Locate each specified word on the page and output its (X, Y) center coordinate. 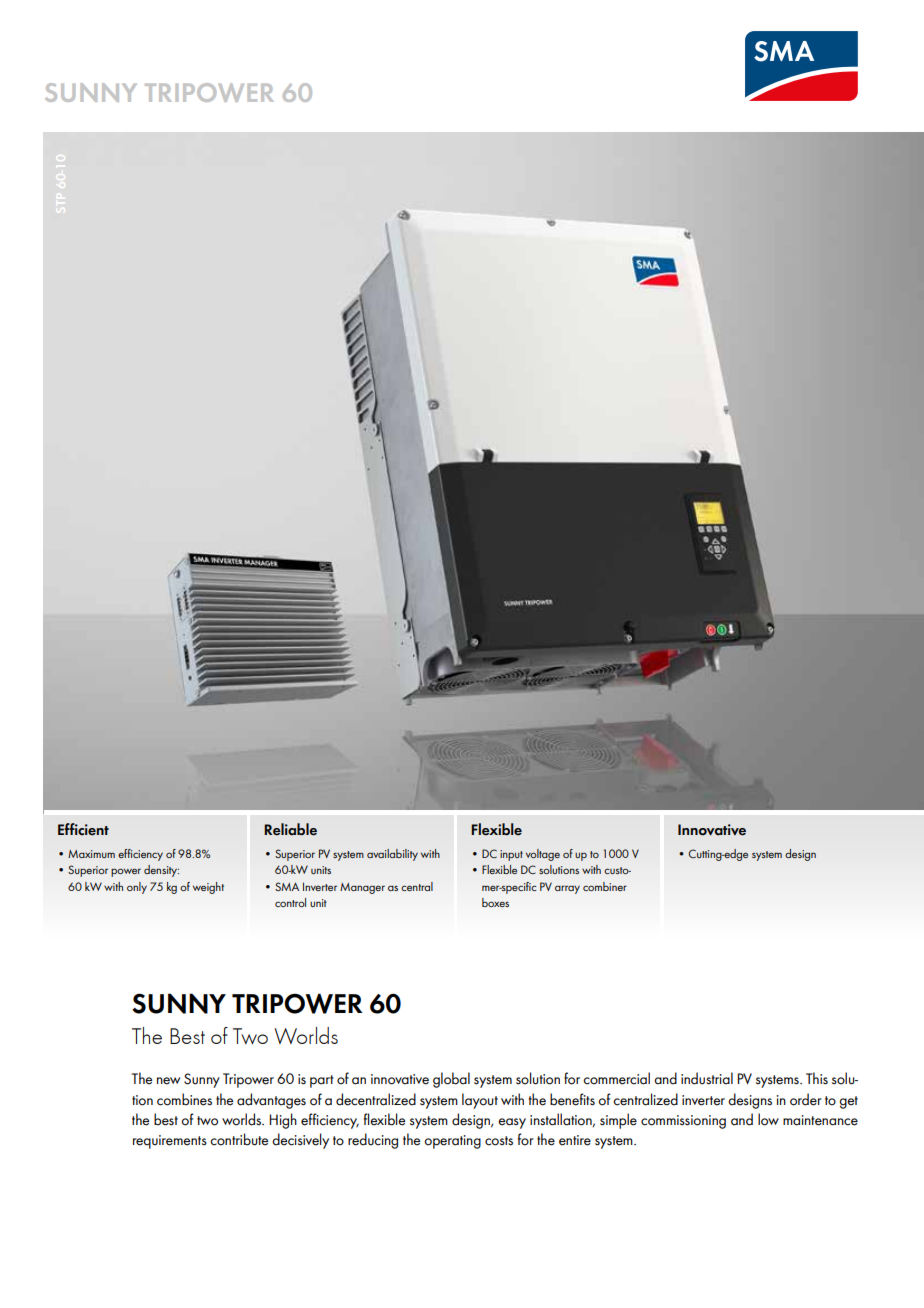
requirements (170, 1142)
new (168, 1081)
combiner (605, 886)
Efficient (83, 829)
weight (208, 888)
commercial (616, 1078)
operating (452, 1142)
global (451, 1080)
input (511, 855)
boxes (495, 902)
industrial (707, 1078)
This (817, 1078)
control (290, 902)
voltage (543, 855)
